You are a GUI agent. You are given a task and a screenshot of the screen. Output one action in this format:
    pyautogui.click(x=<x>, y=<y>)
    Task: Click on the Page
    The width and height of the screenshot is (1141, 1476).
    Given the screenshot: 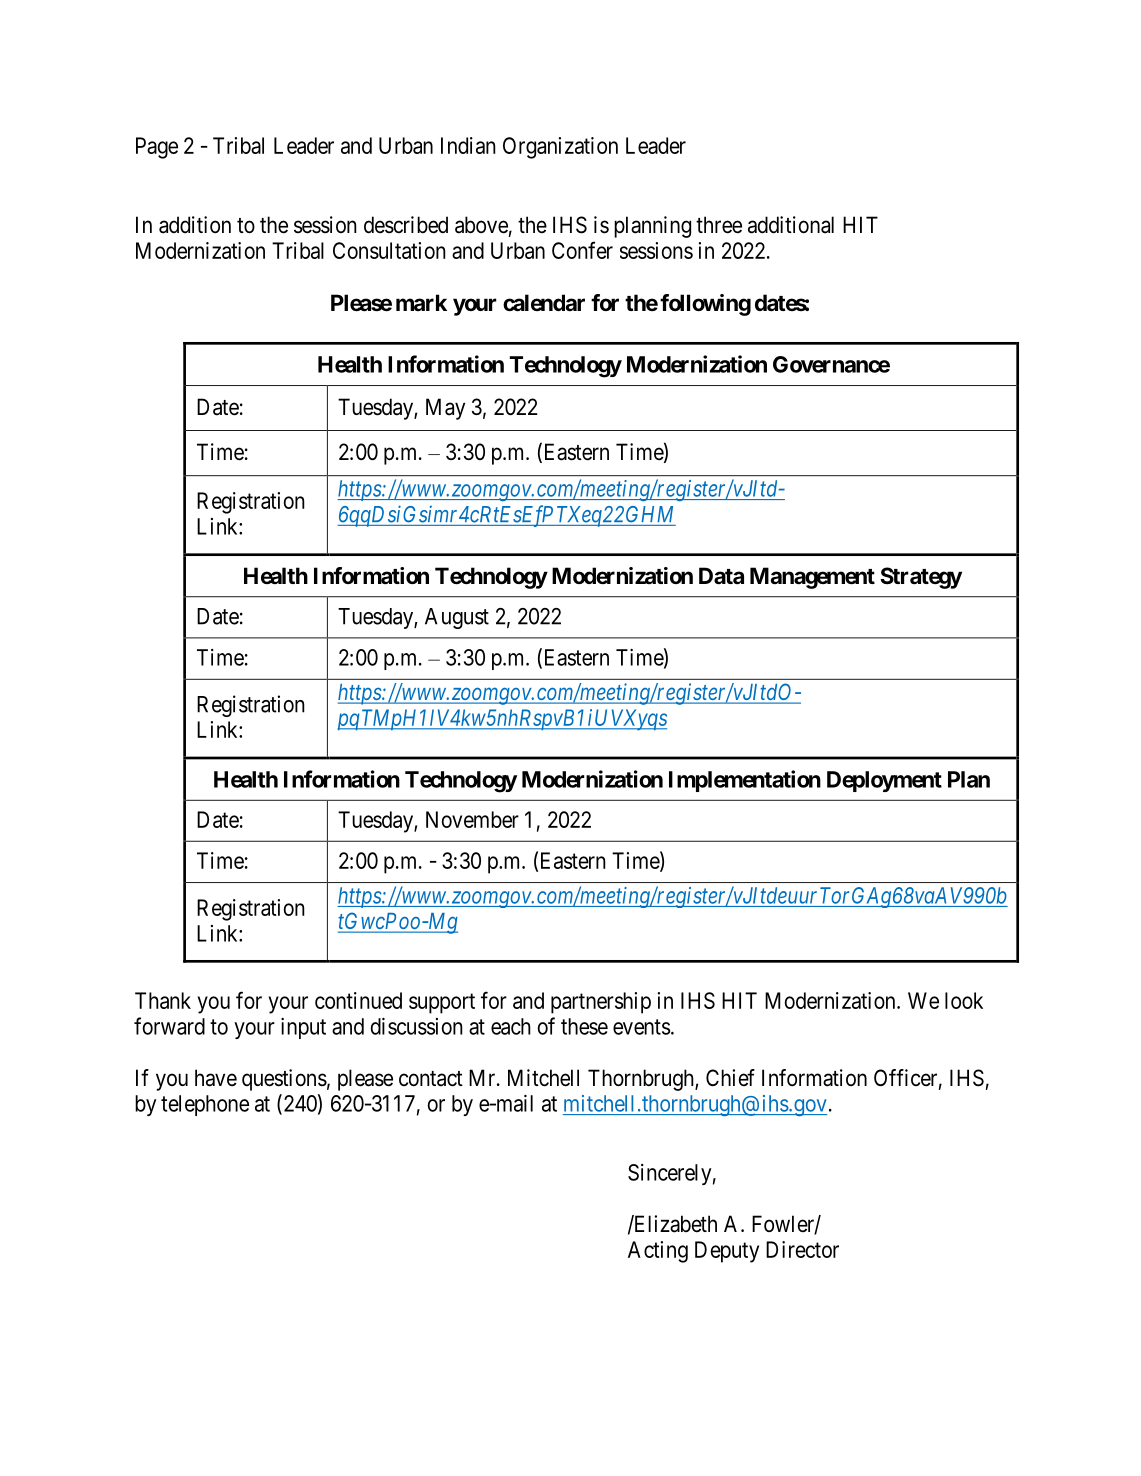 What is the action you would take?
    pyautogui.click(x=157, y=148)
